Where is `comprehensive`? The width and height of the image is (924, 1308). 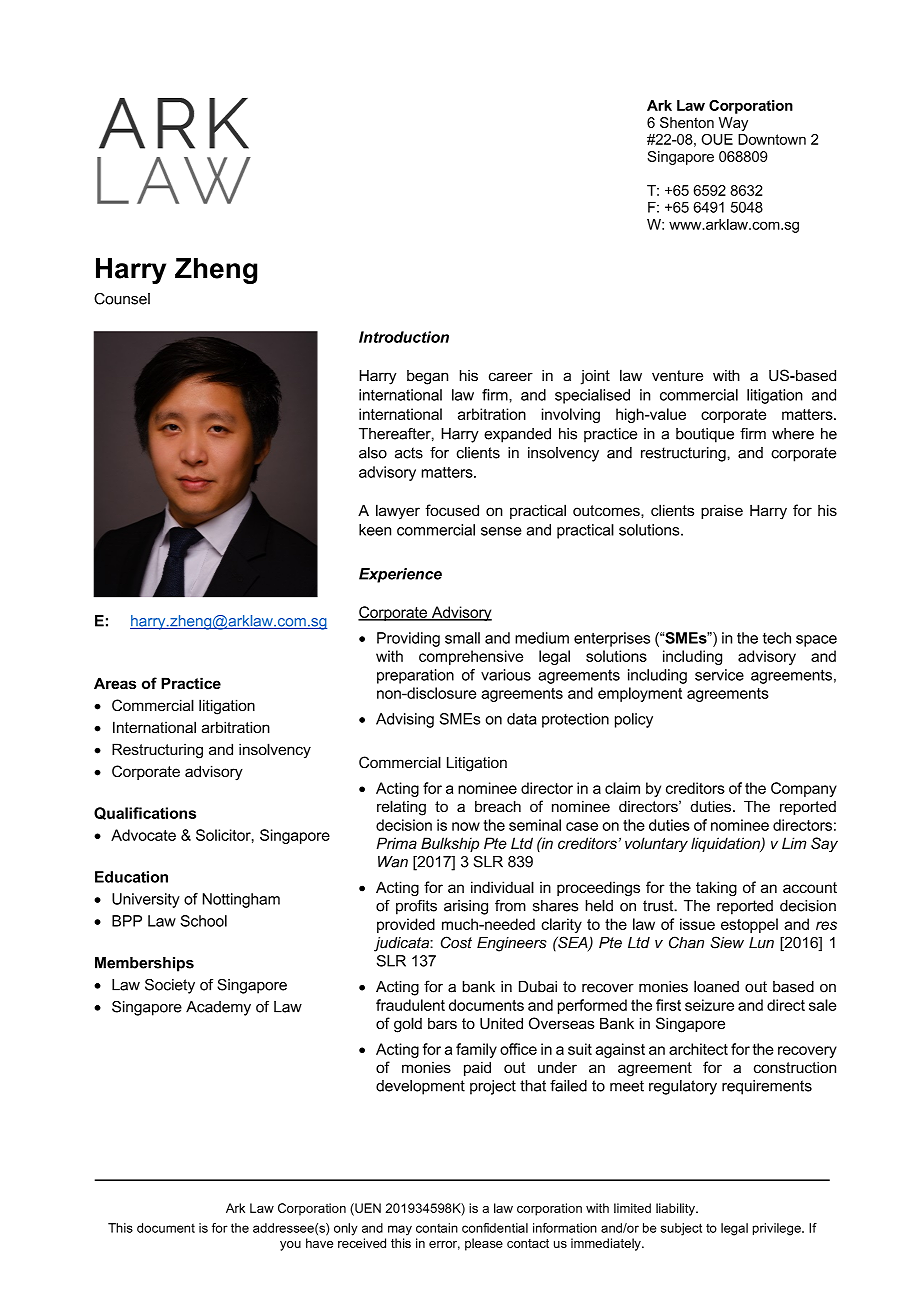
comprehensive is located at coordinates (471, 657).
